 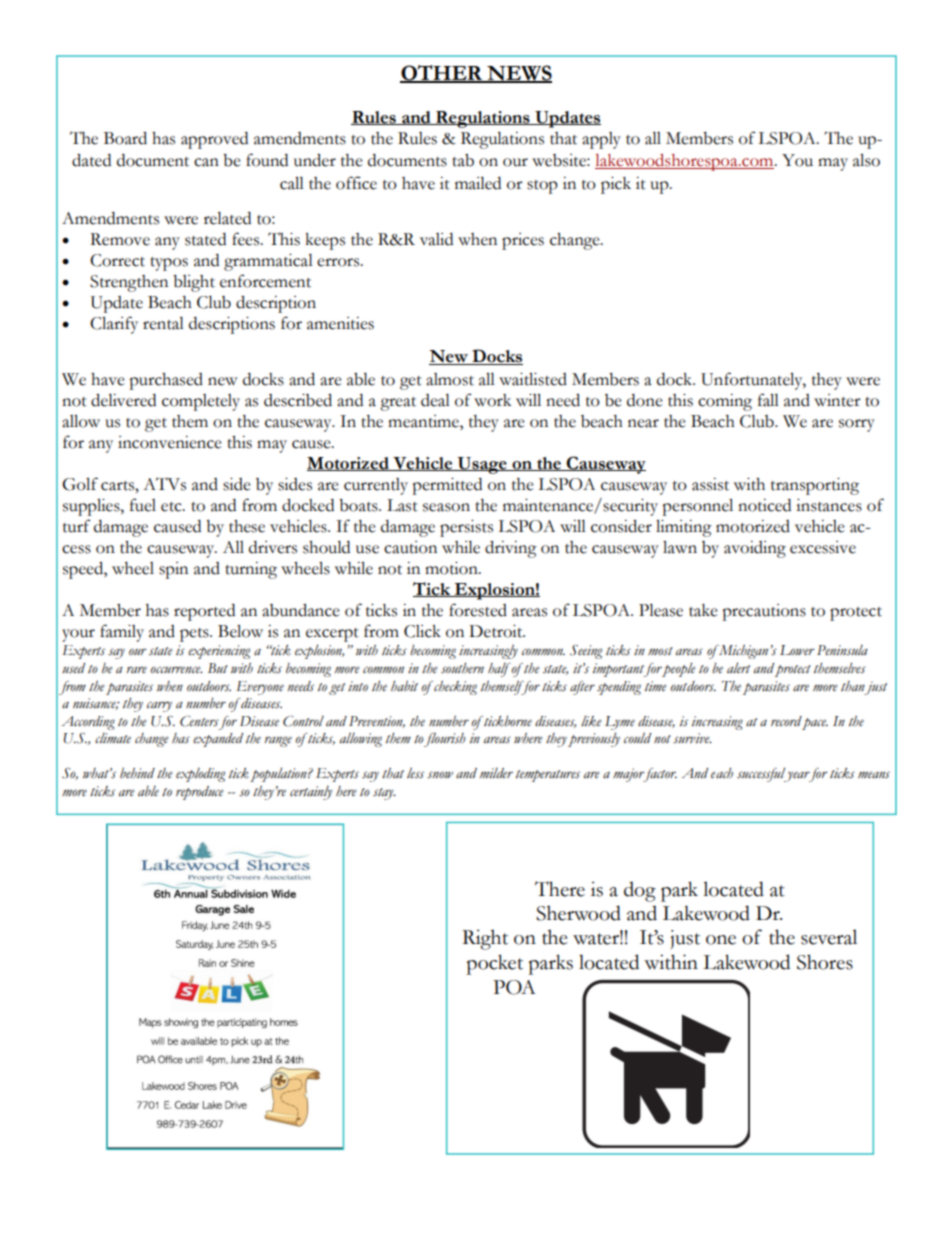 I want to click on carry, so click(x=159, y=706).
